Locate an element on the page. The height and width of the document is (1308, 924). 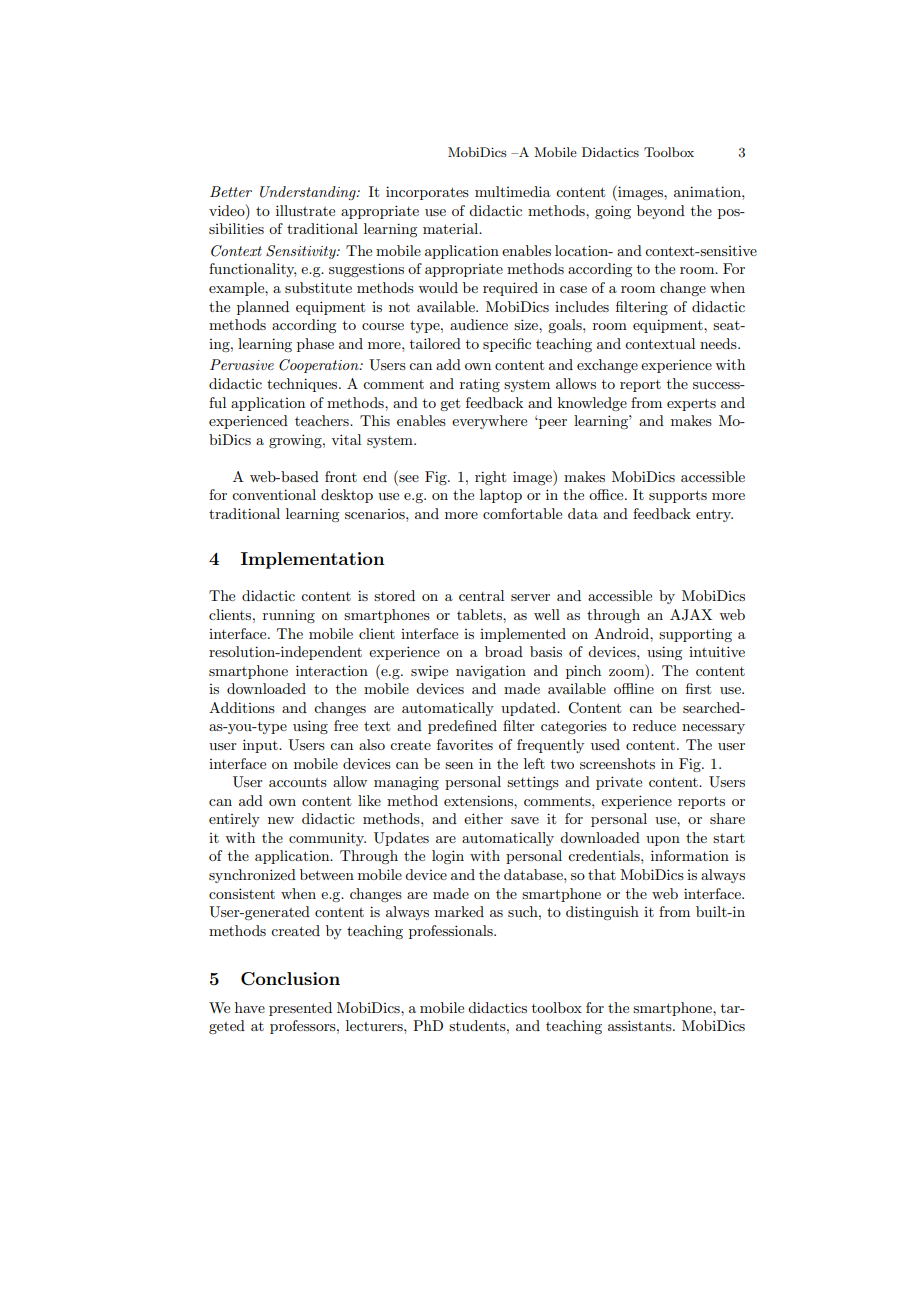
teachers is located at coordinates (323, 420).
